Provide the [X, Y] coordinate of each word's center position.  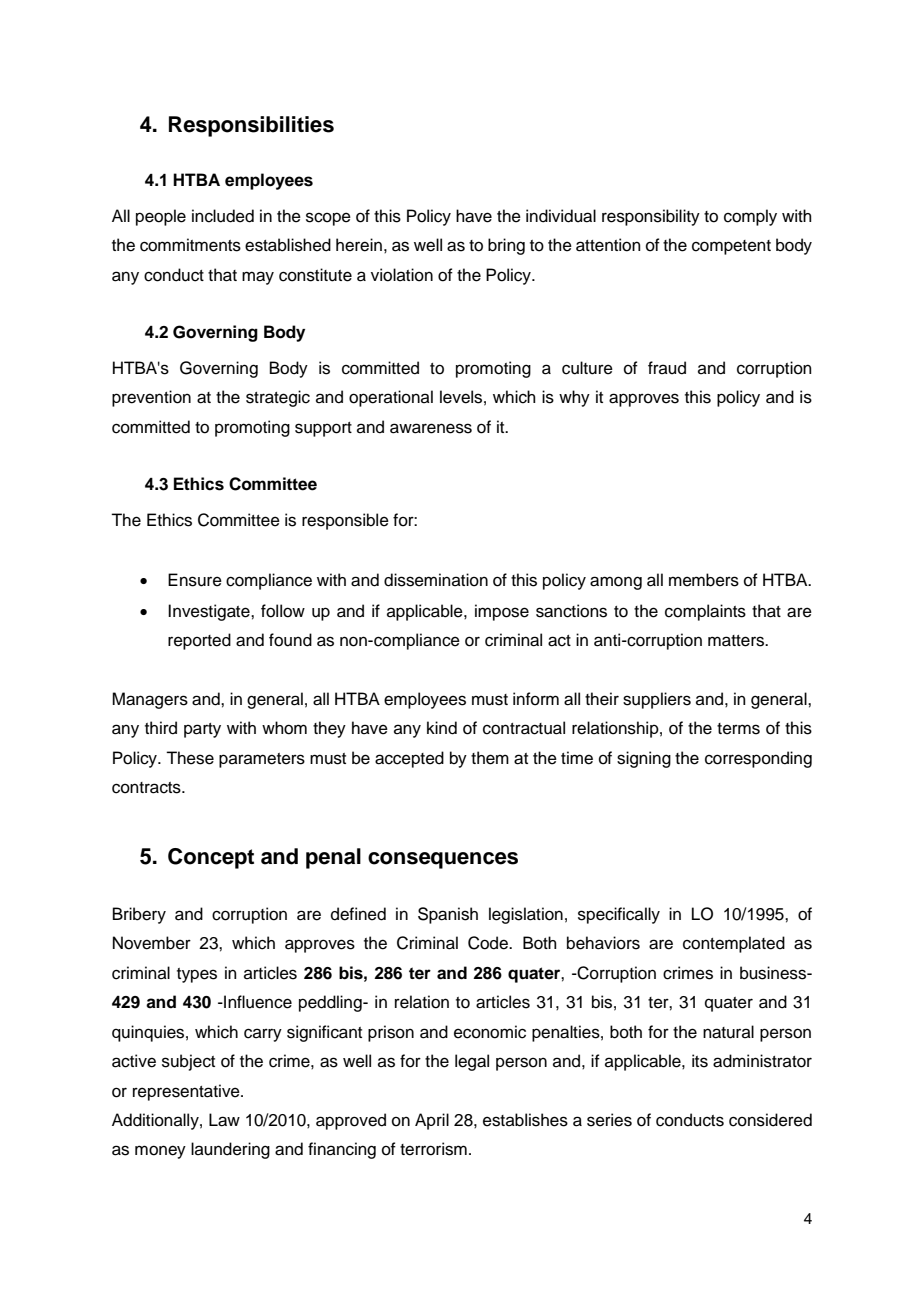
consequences [443, 860]
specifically [619, 915]
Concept [211, 858]
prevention [151, 398]
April [432, 1121]
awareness [431, 428]
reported [199, 641]
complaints [705, 612]
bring [506, 246]
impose [502, 612]
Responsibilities [251, 126]
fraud [667, 368]
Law [224, 1120]
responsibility [651, 217]
